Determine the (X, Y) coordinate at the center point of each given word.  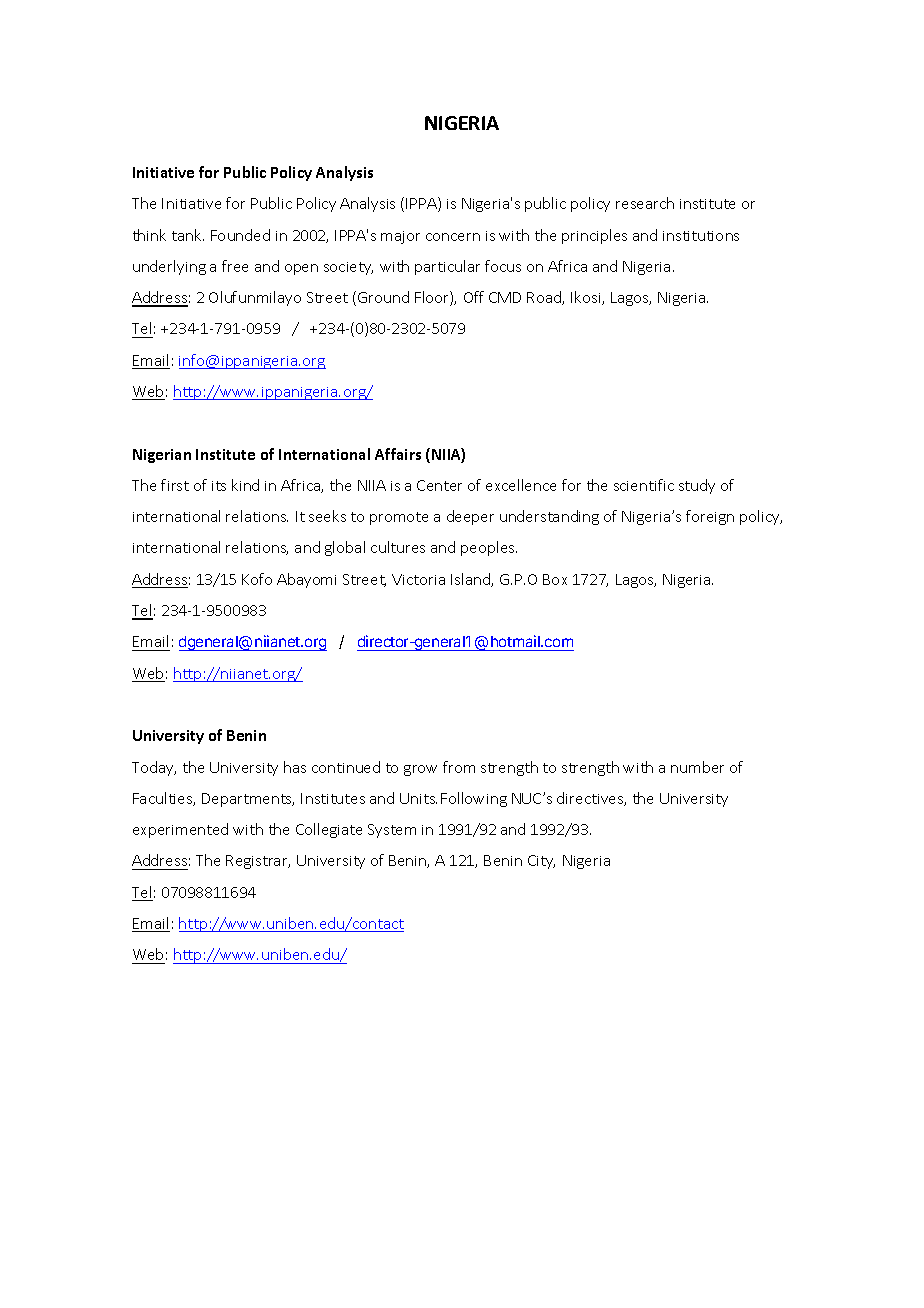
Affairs (398, 454)
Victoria (418, 579)
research (645, 203)
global (345, 548)
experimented (180, 830)
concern (453, 237)
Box (555, 579)
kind (245, 485)
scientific (644, 485)
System (392, 831)
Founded (240, 235)
